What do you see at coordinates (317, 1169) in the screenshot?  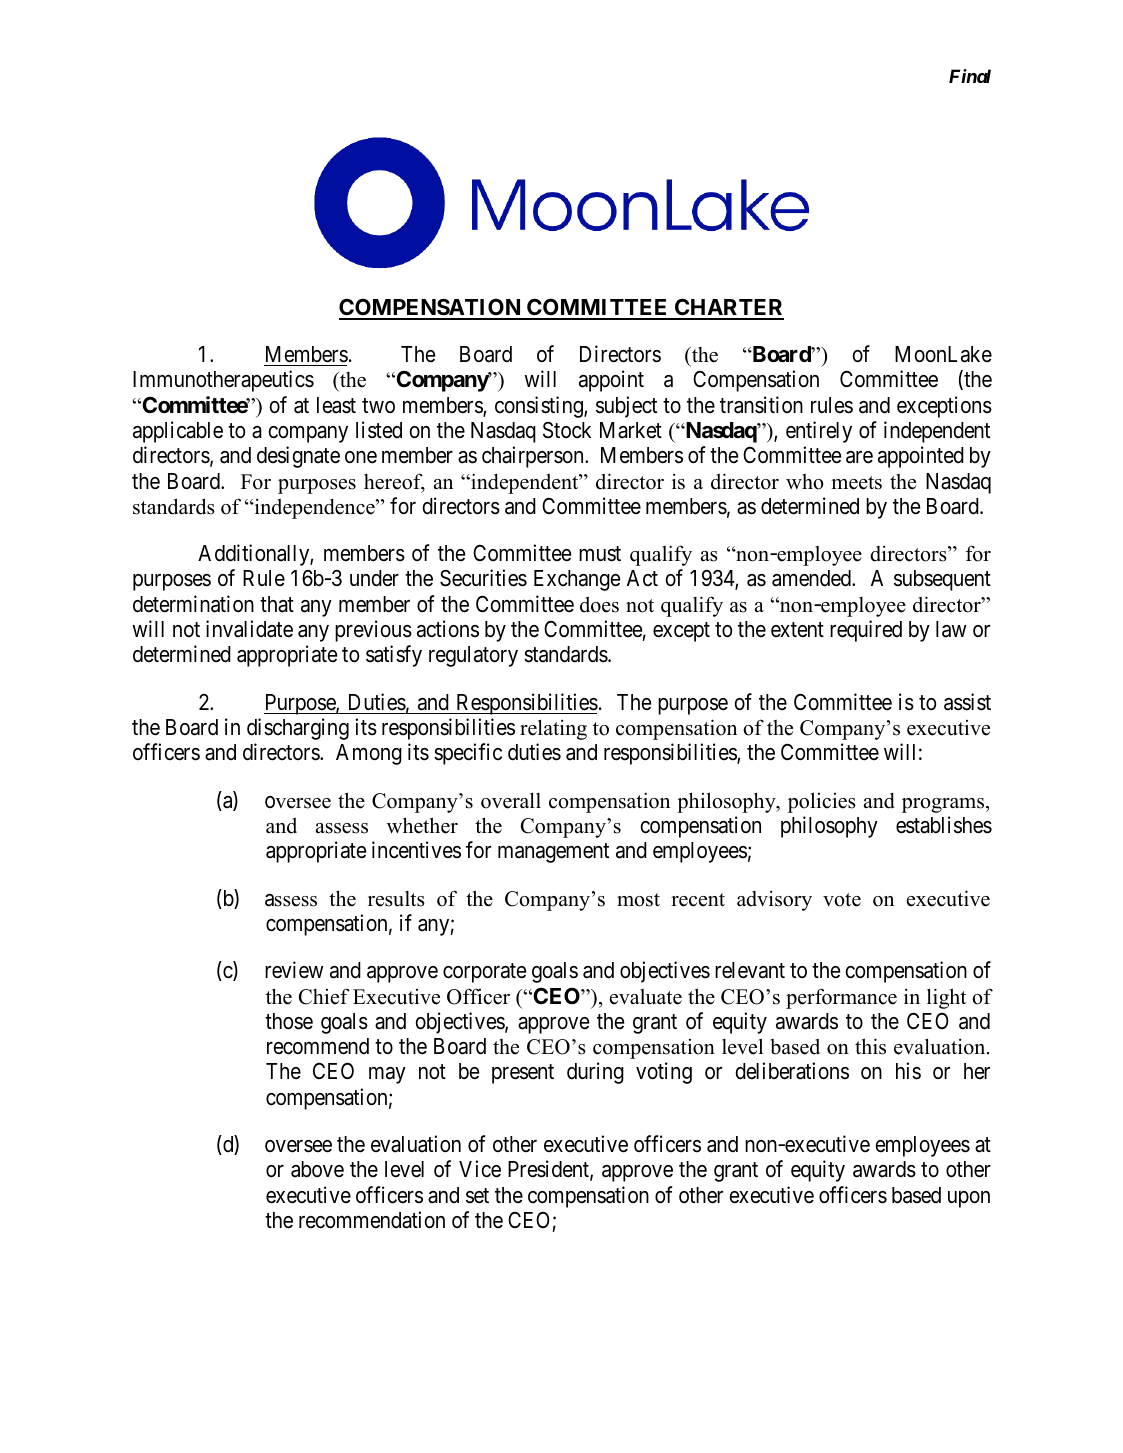 I see `above` at bounding box center [317, 1169].
